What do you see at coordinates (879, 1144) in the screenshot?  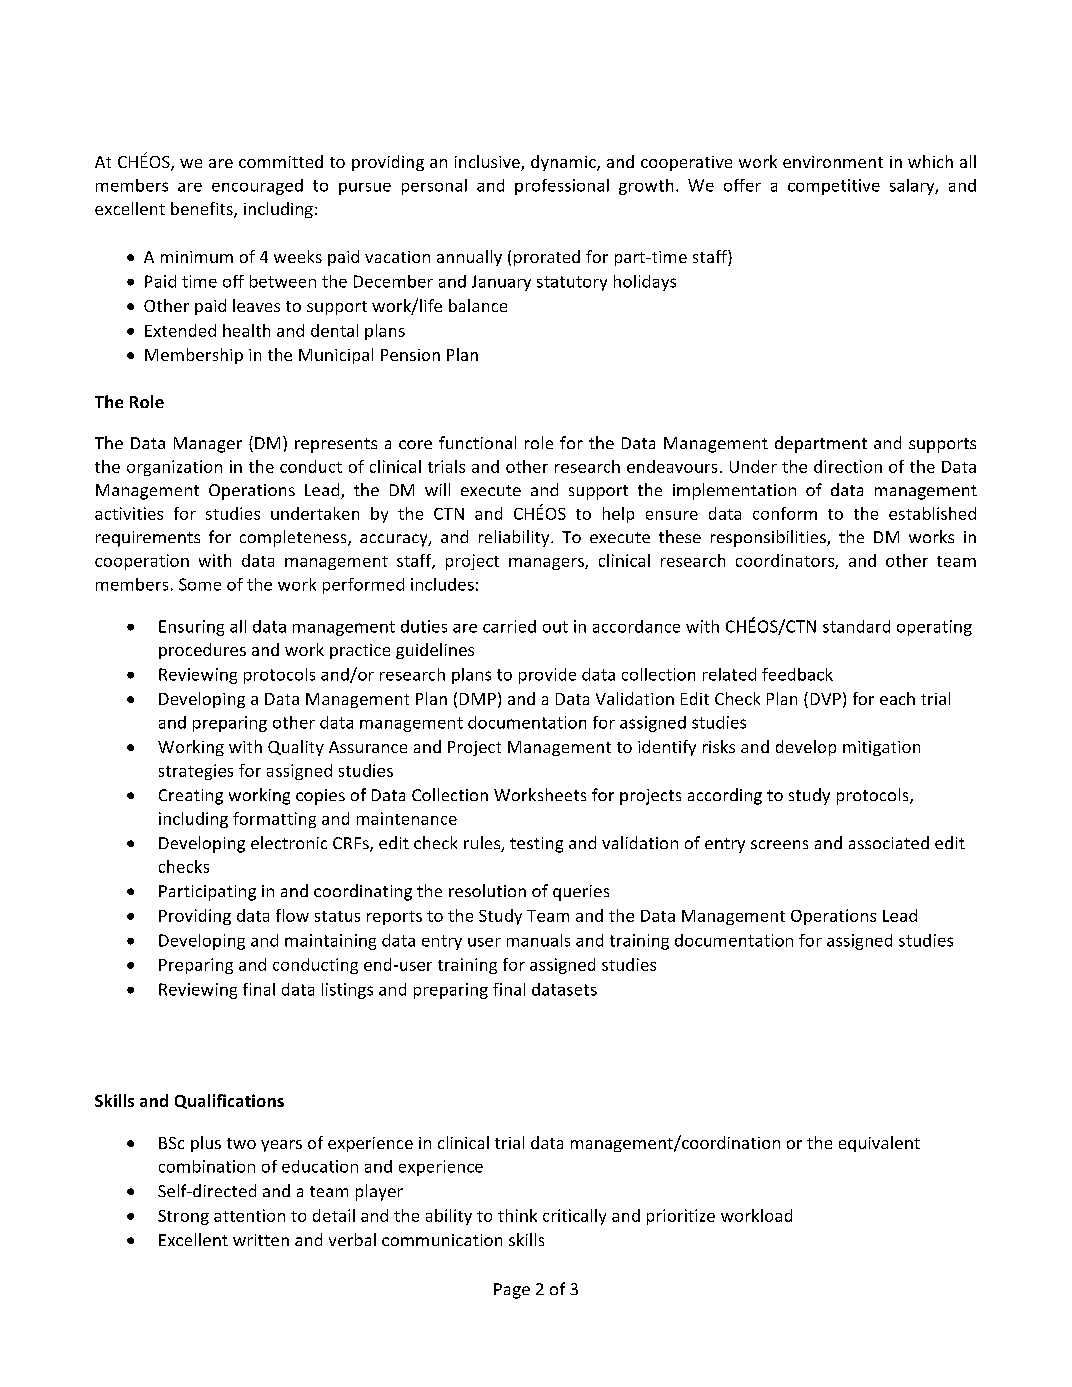 I see `equivalent` at bounding box center [879, 1144].
